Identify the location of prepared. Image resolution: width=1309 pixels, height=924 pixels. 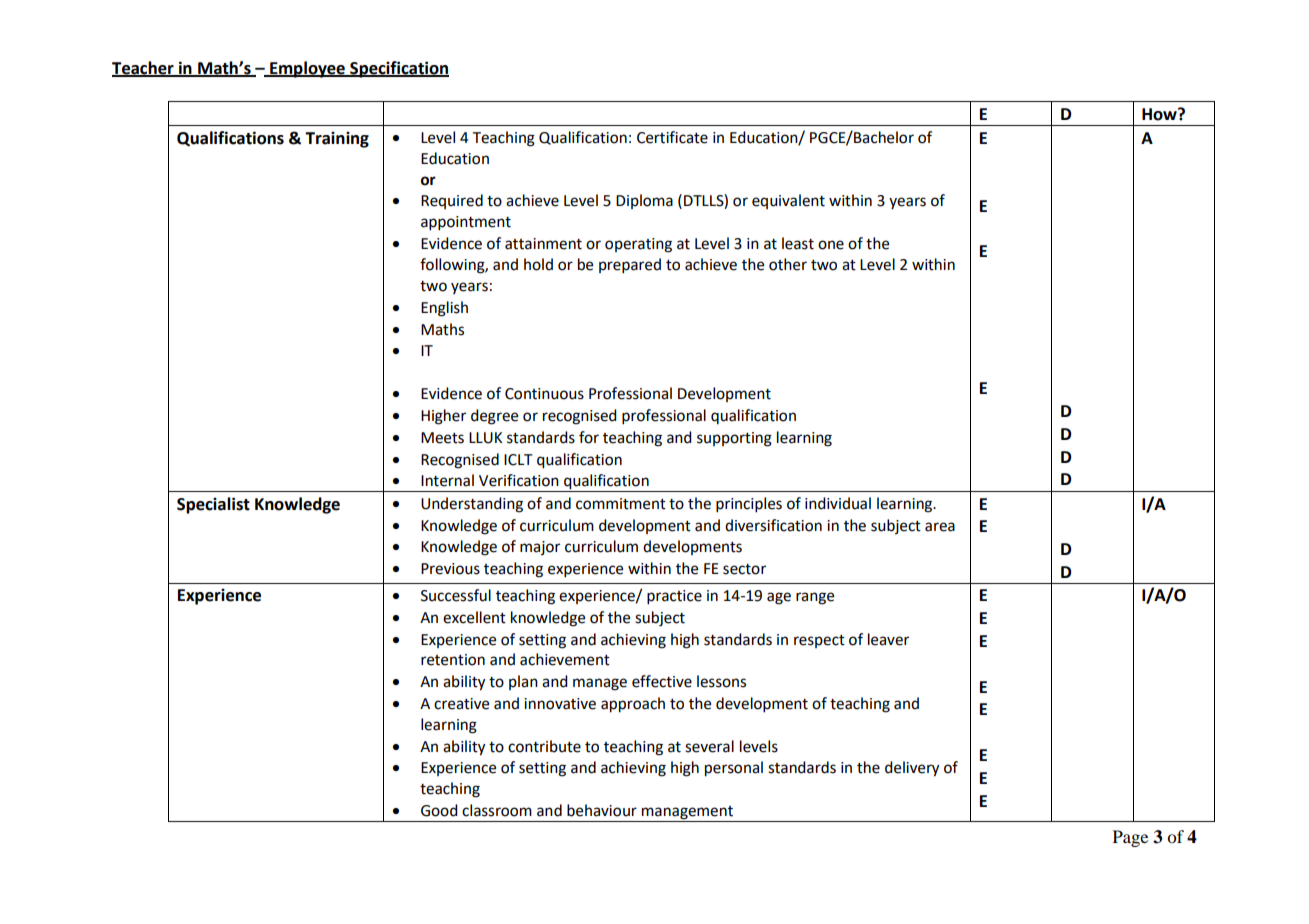
(630, 266).
